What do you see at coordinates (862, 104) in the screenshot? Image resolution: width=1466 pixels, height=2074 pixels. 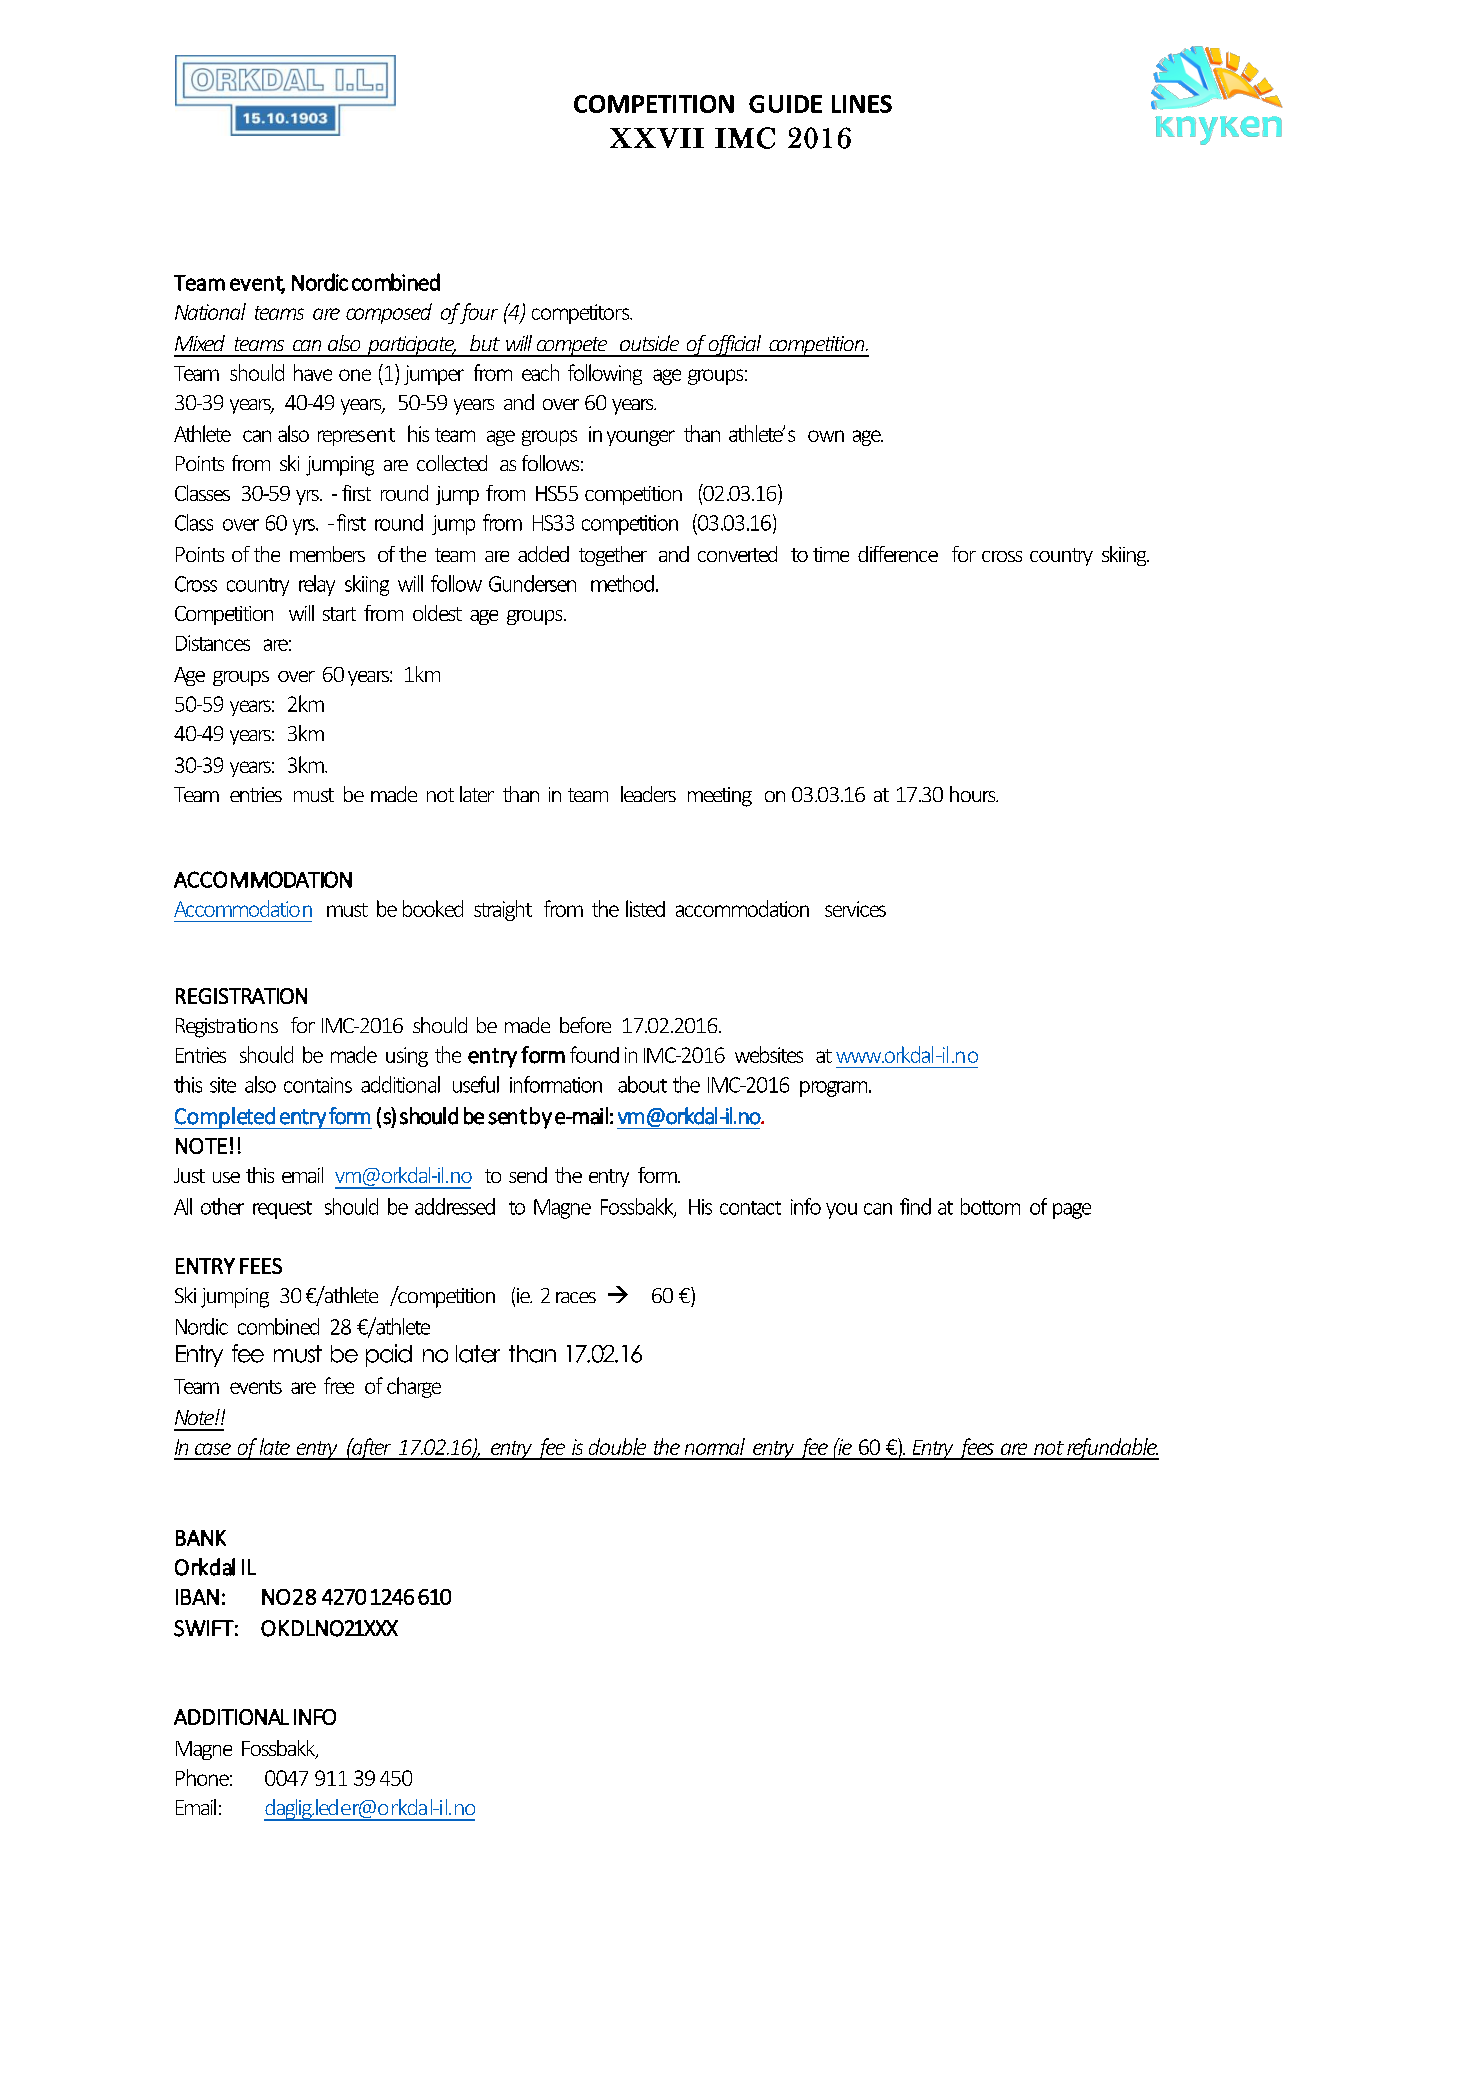 I see `LINES` at bounding box center [862, 104].
